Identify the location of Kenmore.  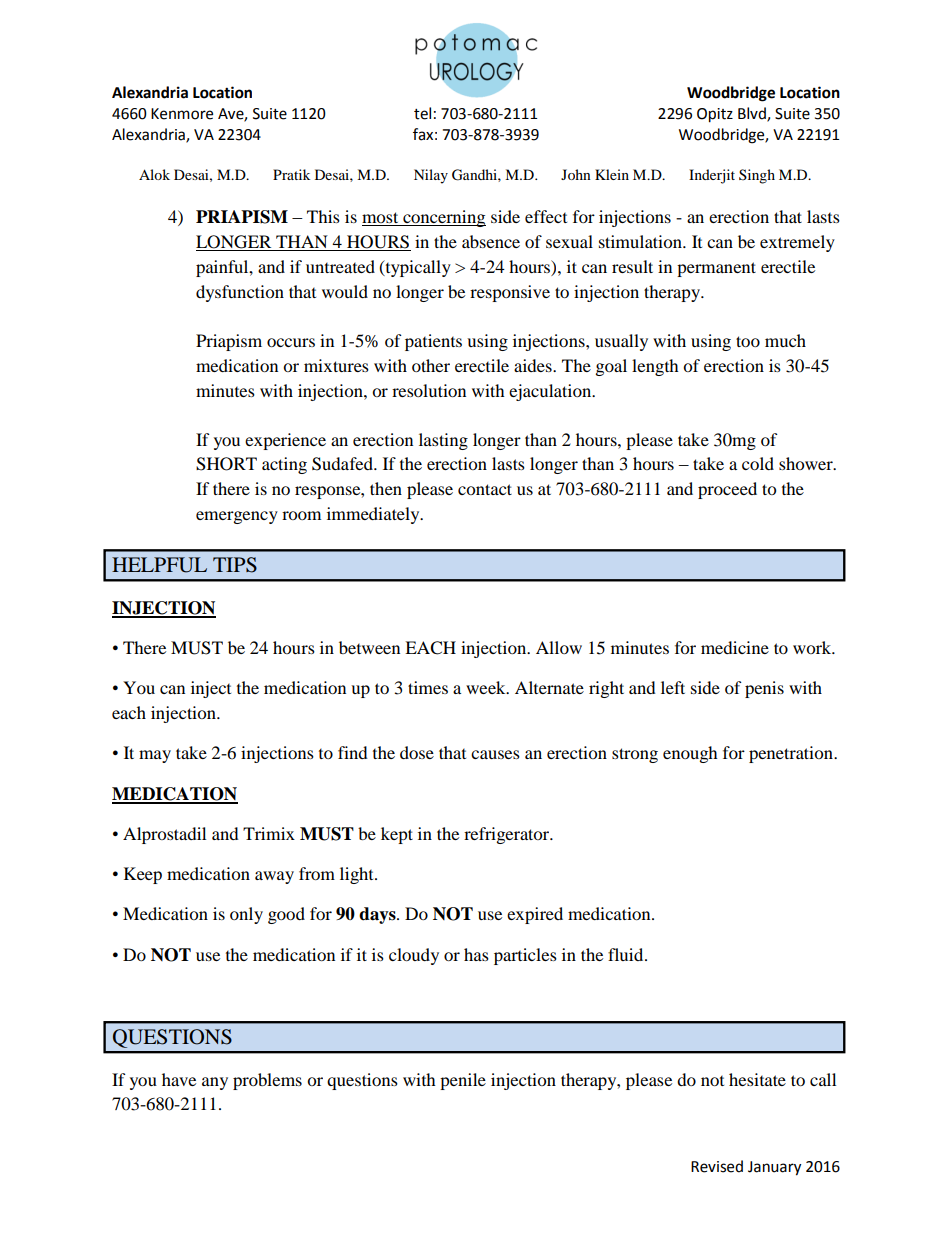
(182, 114).
